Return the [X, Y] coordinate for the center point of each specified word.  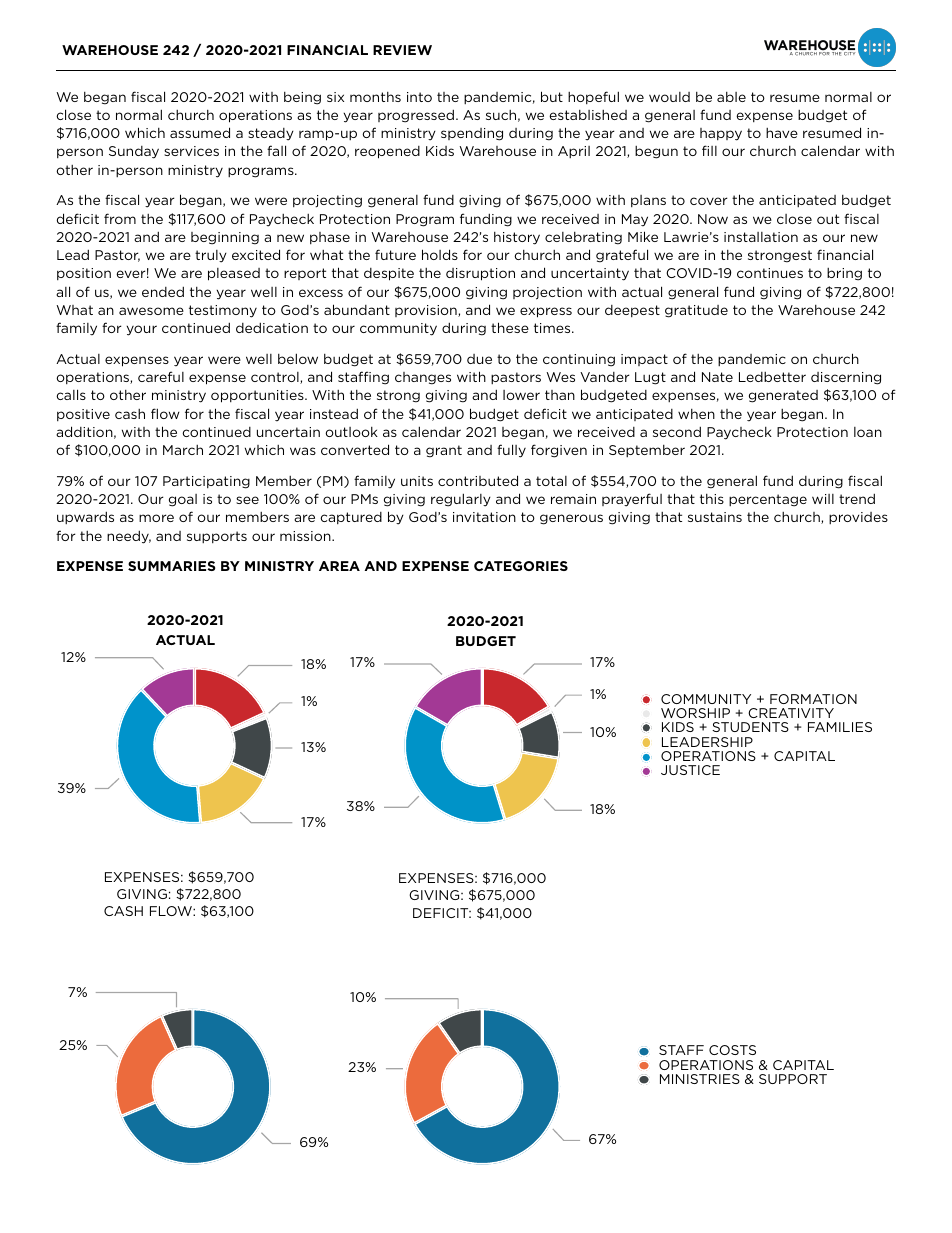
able [731, 97]
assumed [200, 132]
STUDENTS [750, 727]
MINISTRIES [700, 1079]
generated [783, 396]
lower [521, 395]
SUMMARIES [171, 566]
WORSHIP [695, 713]
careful [161, 376]
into [419, 97]
